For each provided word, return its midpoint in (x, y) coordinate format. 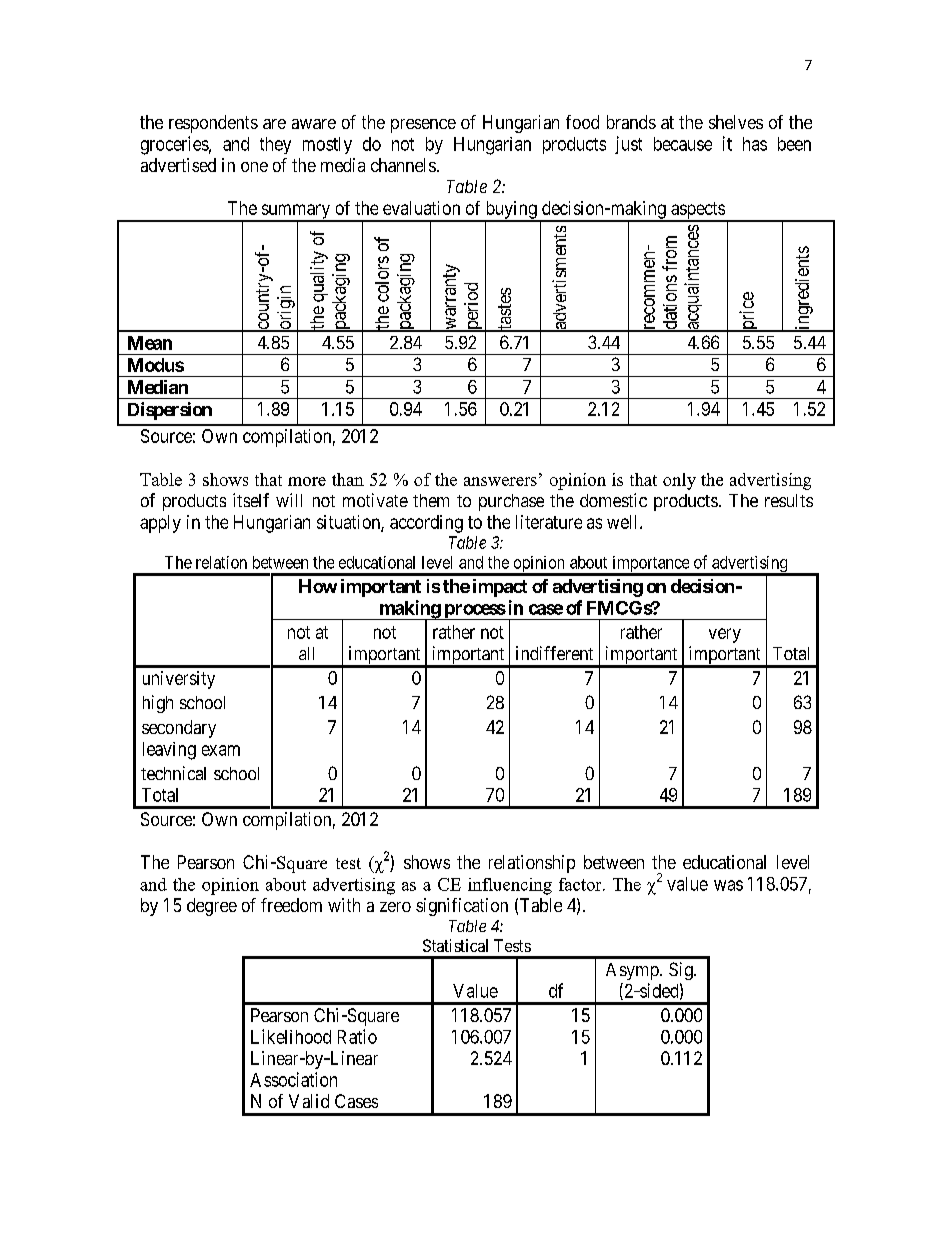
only (679, 481)
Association (293, 1079)
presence (423, 126)
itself (251, 500)
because (683, 144)
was (728, 885)
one (254, 167)
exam (221, 750)
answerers (500, 481)
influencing (510, 886)
